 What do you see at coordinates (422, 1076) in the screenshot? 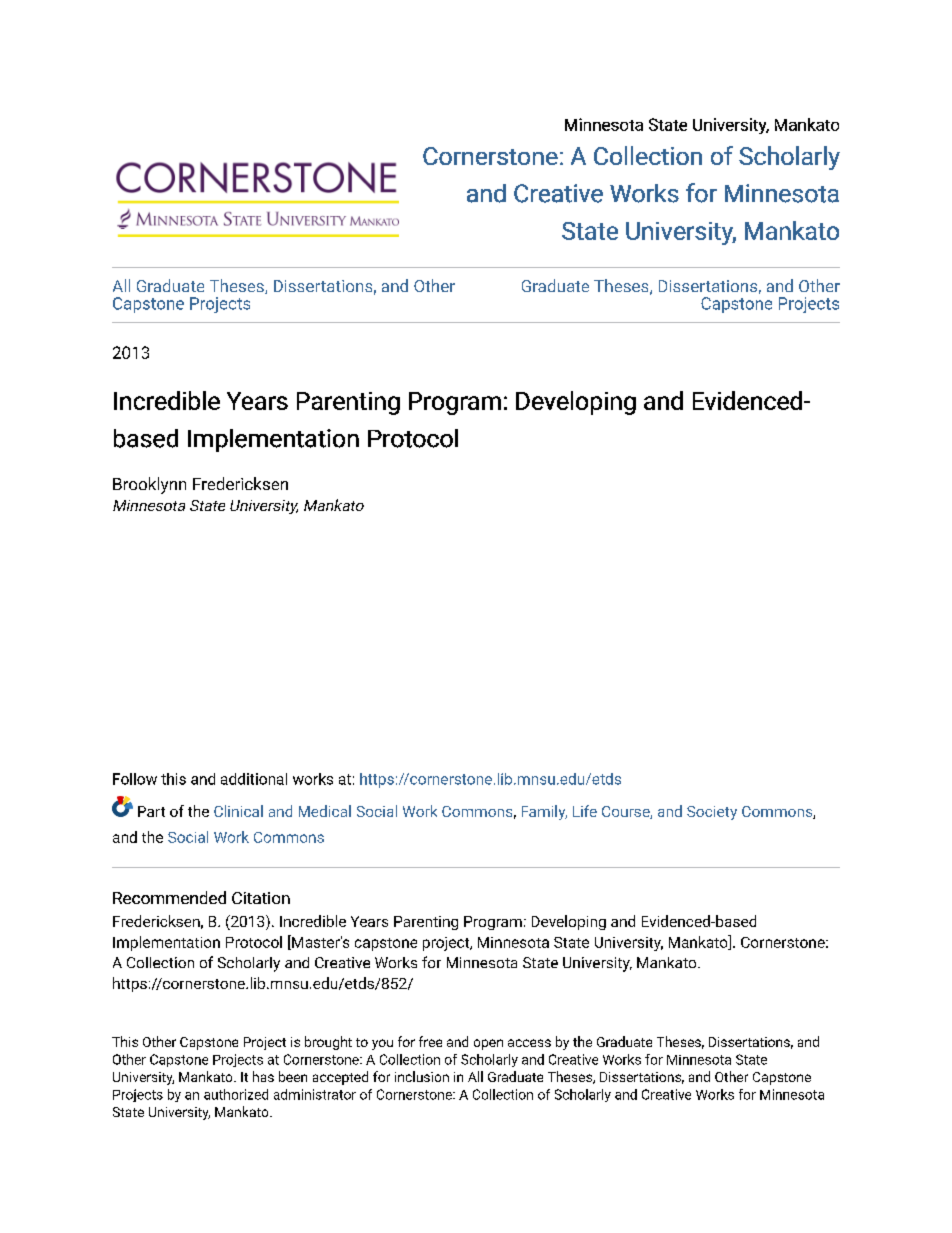
I see `inclusion` at bounding box center [422, 1076].
